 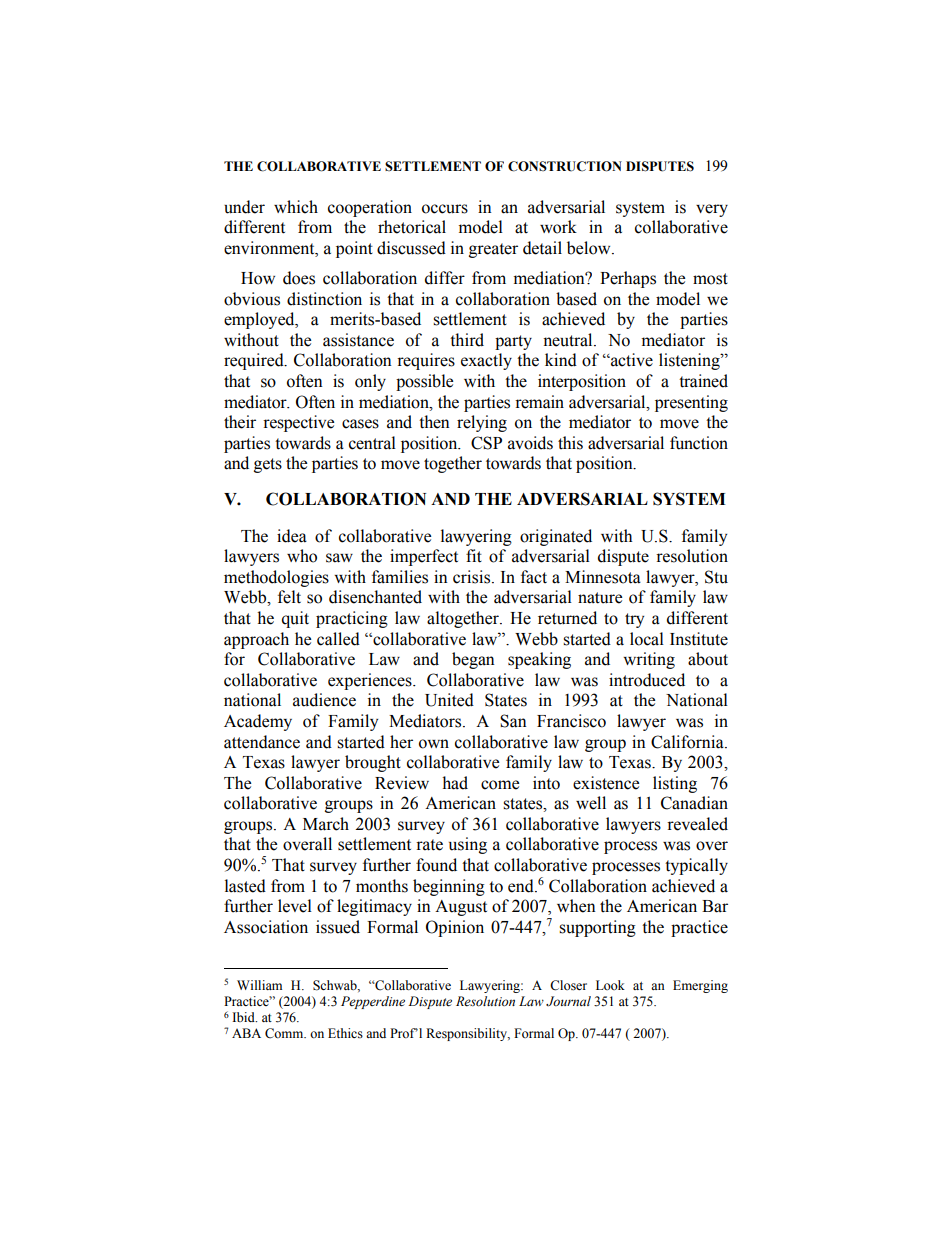 I want to click on crisis, so click(x=473, y=577).
